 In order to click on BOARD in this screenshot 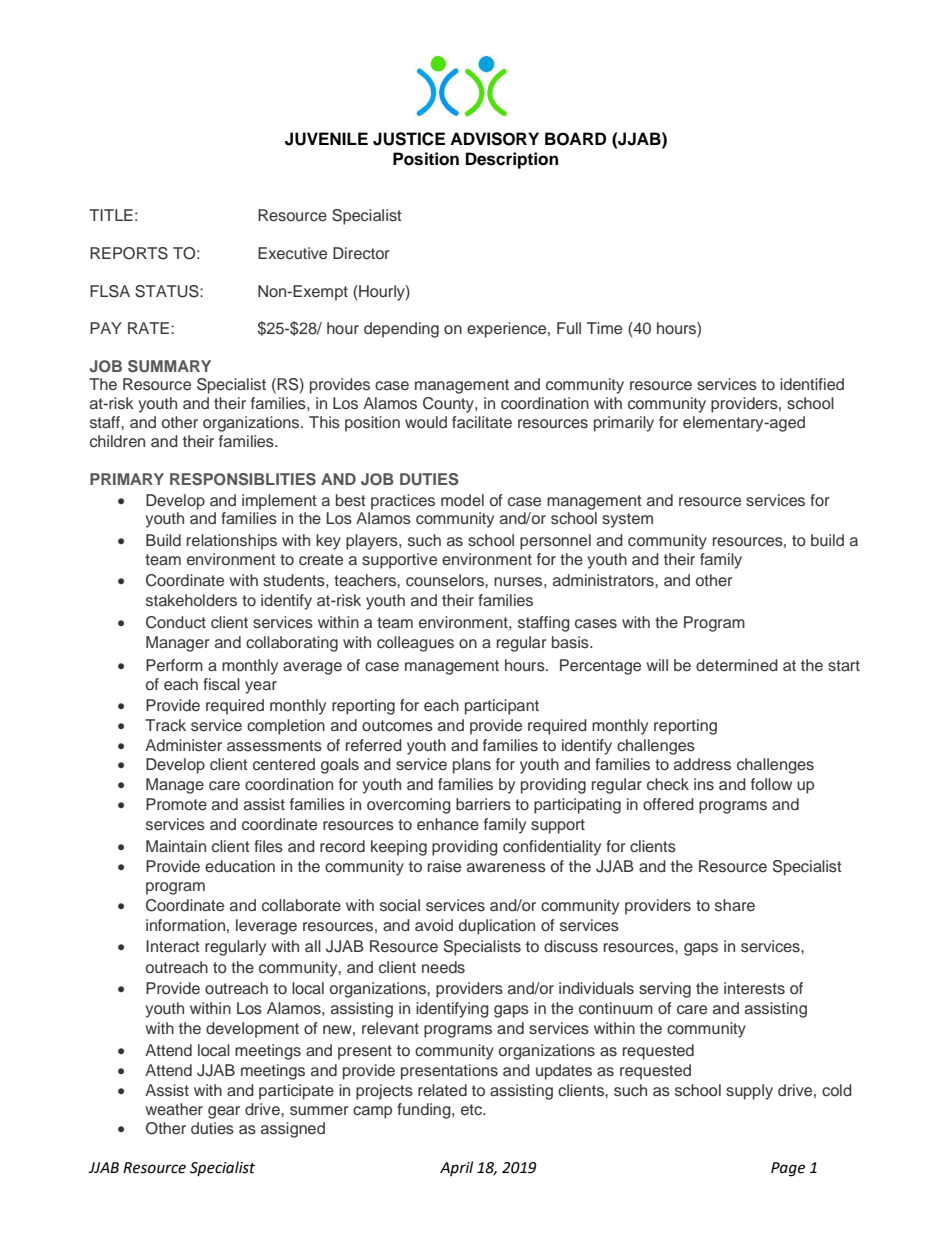, I will do `click(575, 139)`.
